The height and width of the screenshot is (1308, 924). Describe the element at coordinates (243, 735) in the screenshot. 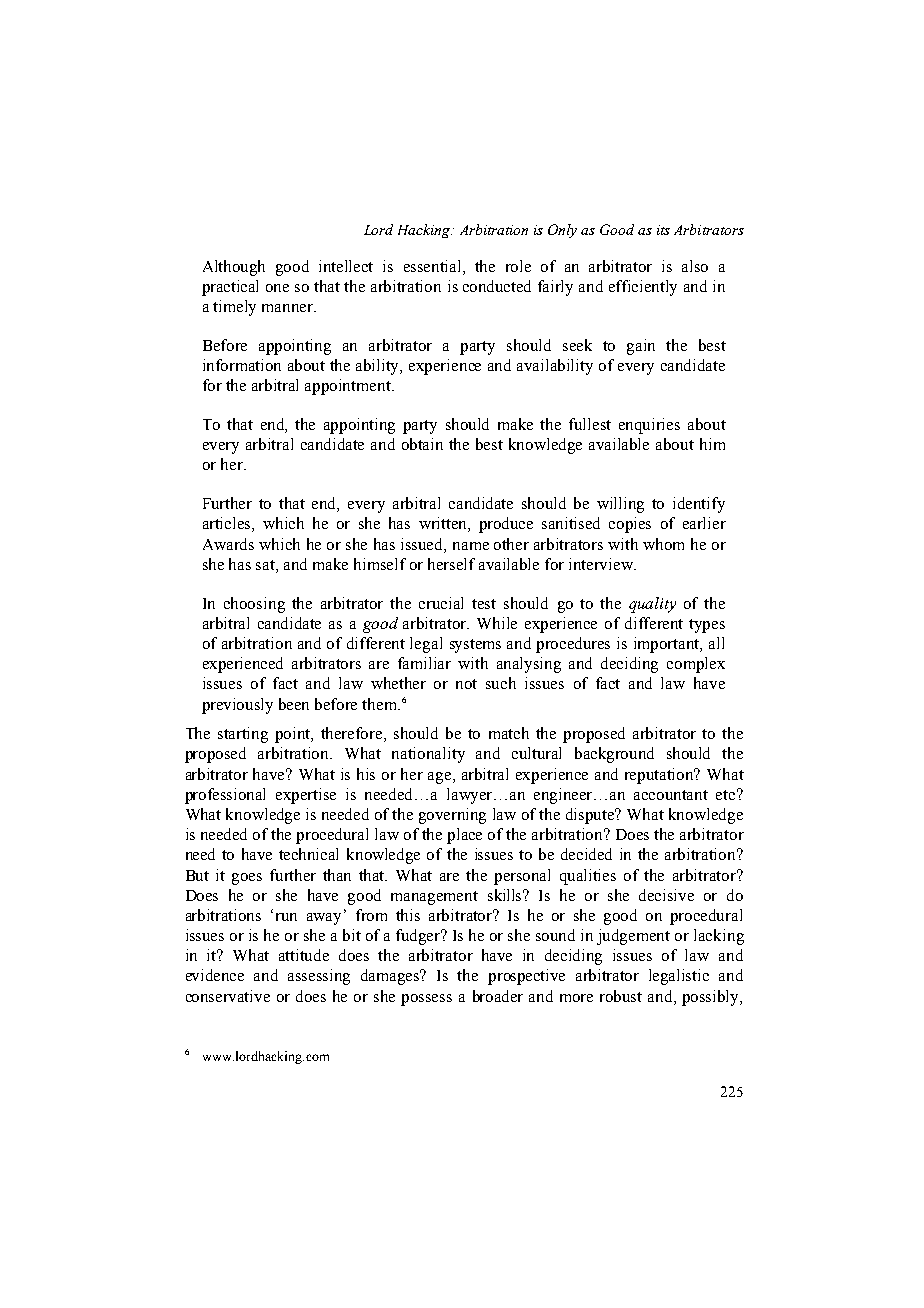

I see `starting` at that location.
